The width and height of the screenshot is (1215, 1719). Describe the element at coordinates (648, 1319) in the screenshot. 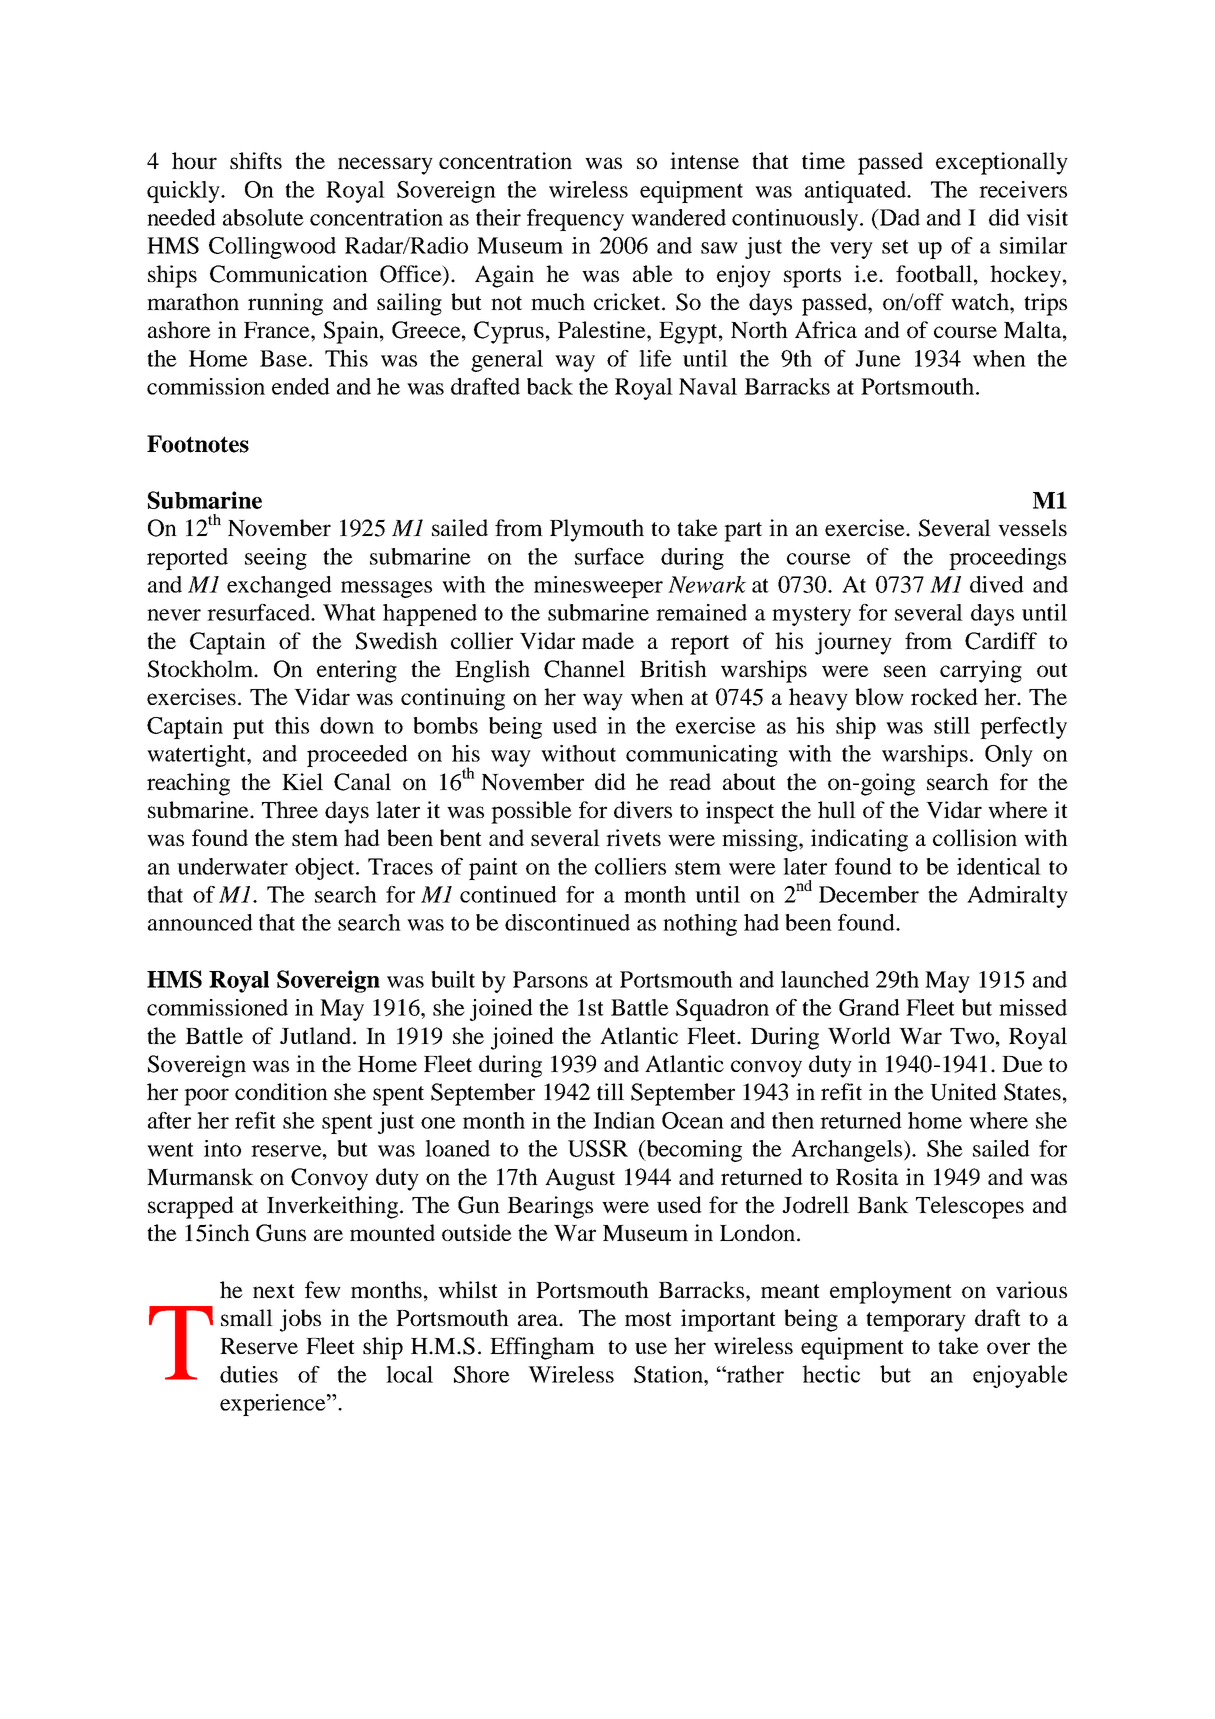

I see `most` at that location.
